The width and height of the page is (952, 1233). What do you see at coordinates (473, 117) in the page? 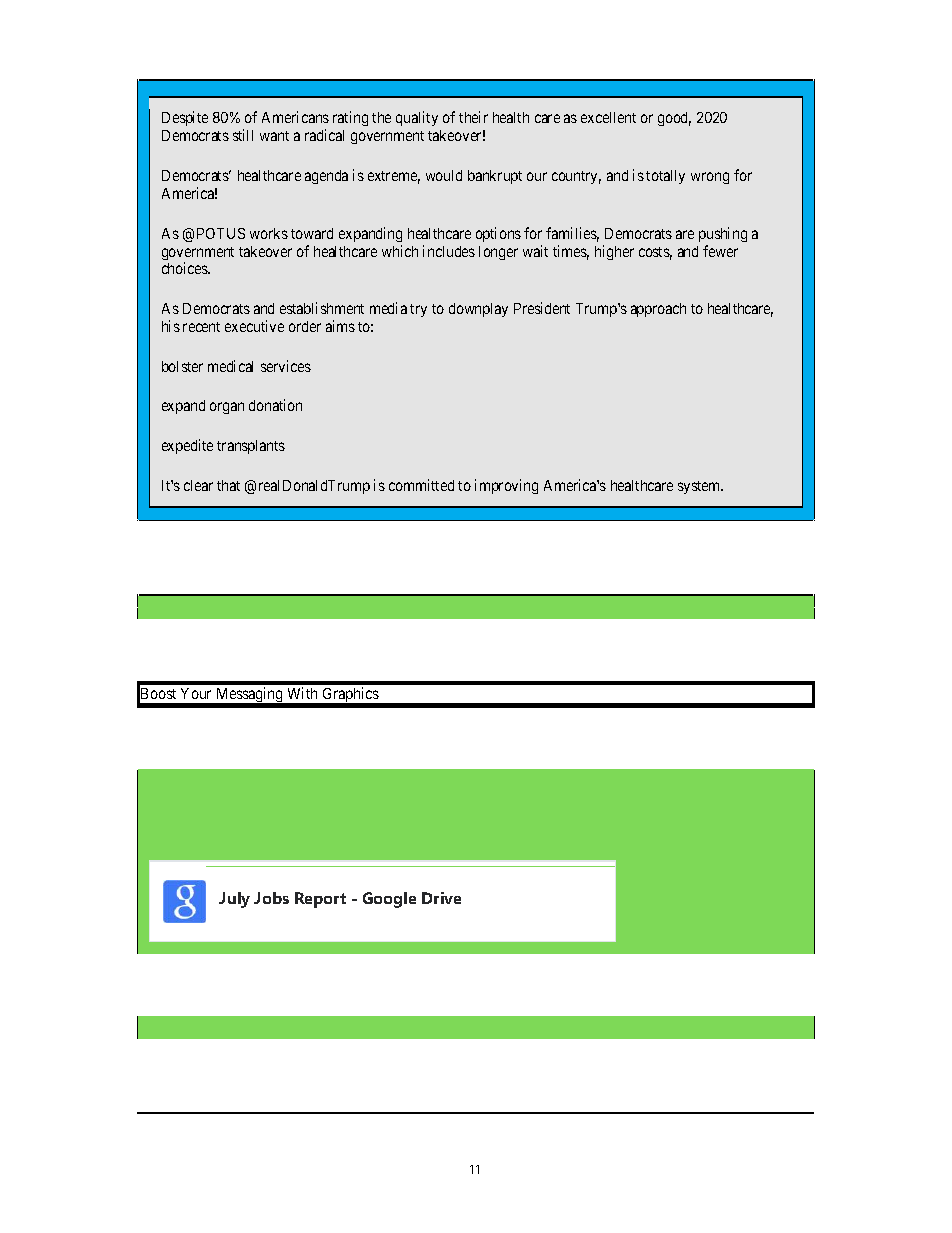
I see `their` at bounding box center [473, 117].
